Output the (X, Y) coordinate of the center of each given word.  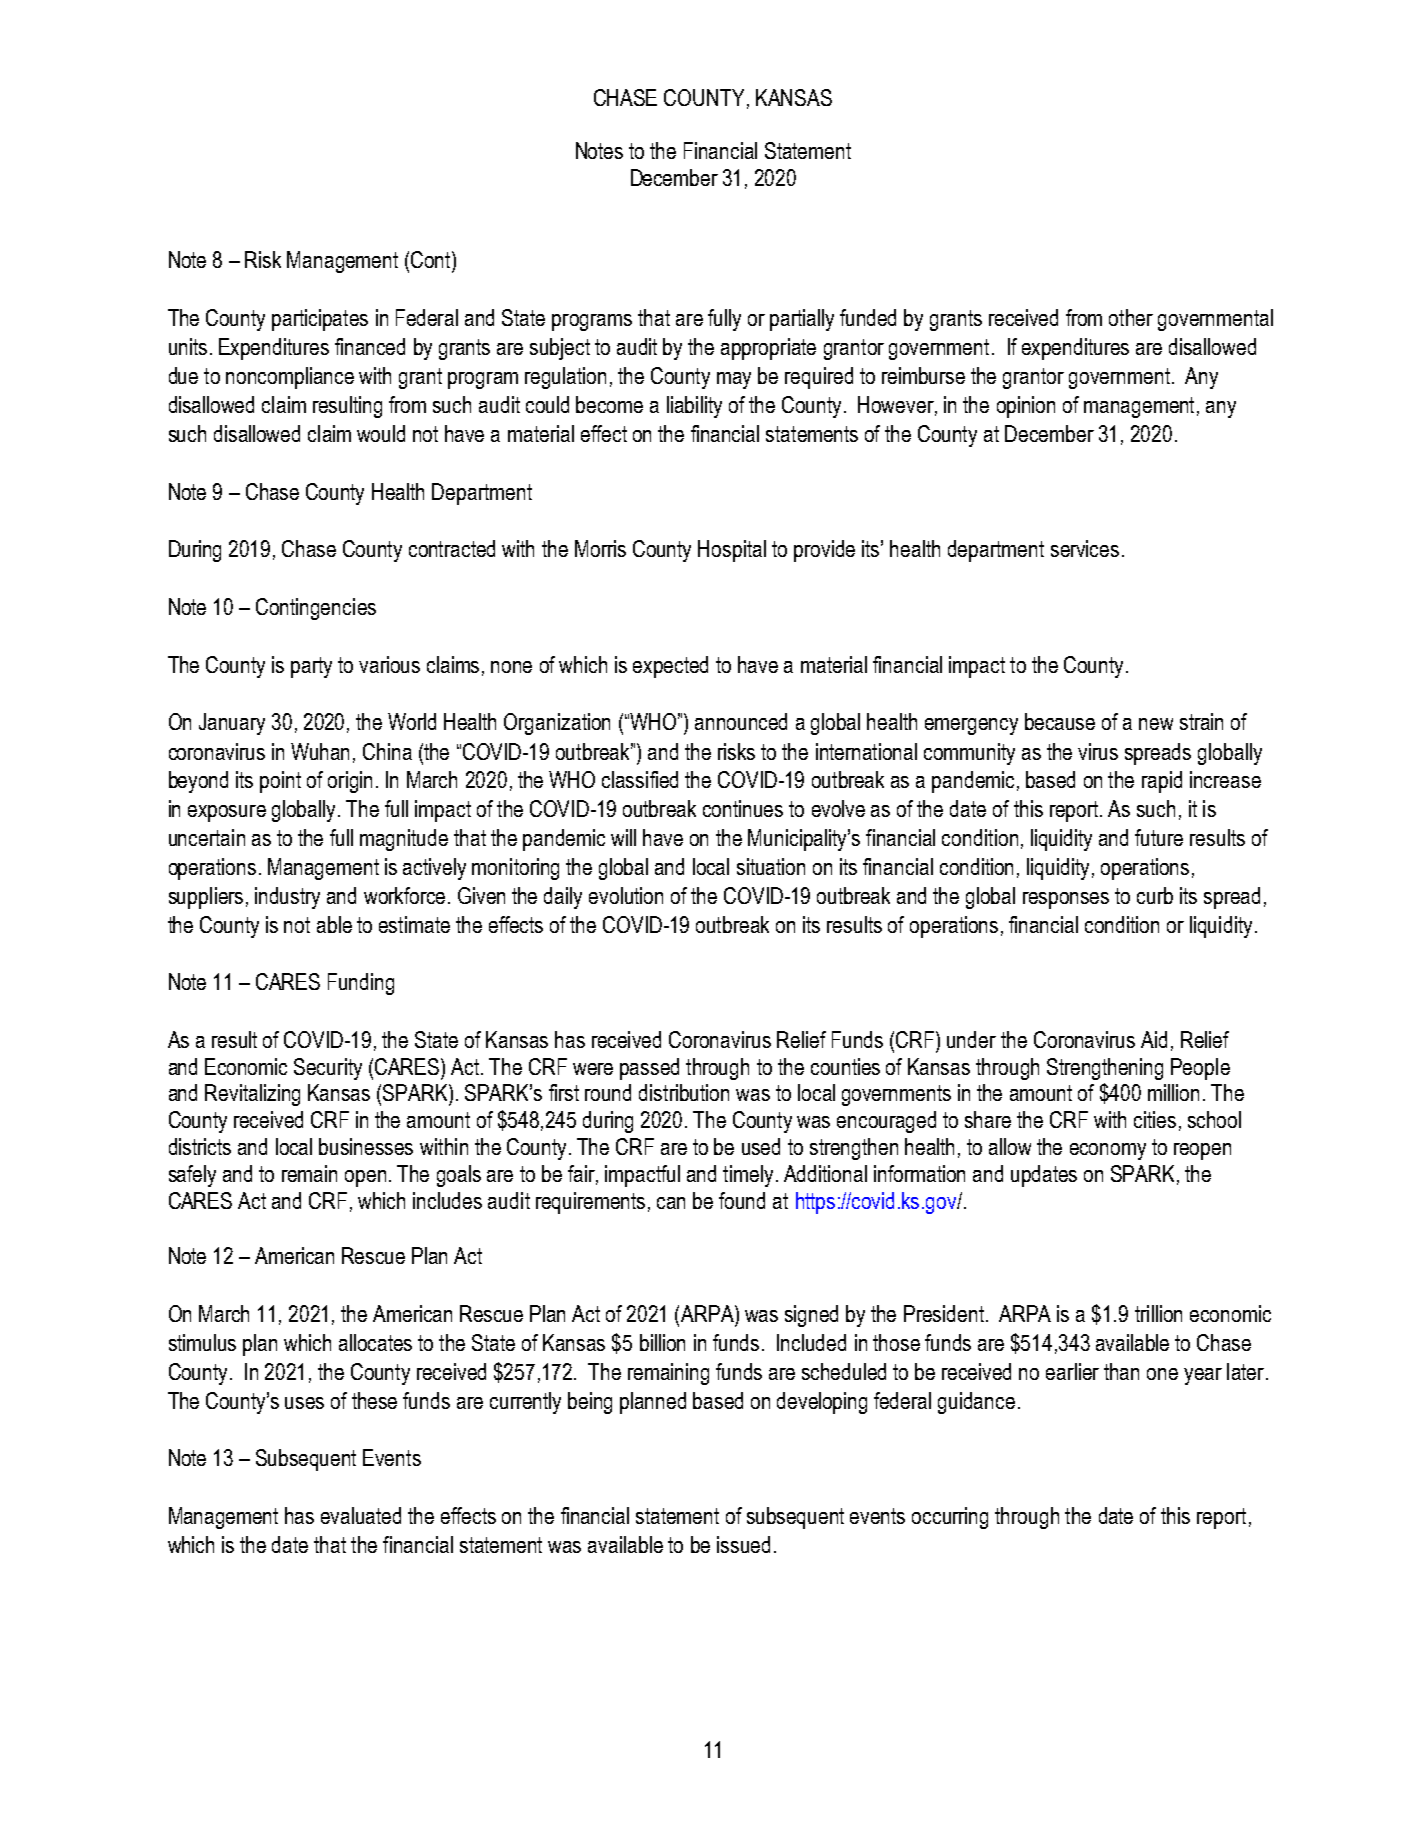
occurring (950, 1518)
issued (743, 1544)
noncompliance (290, 378)
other (1131, 317)
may (734, 380)
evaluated (361, 1515)
